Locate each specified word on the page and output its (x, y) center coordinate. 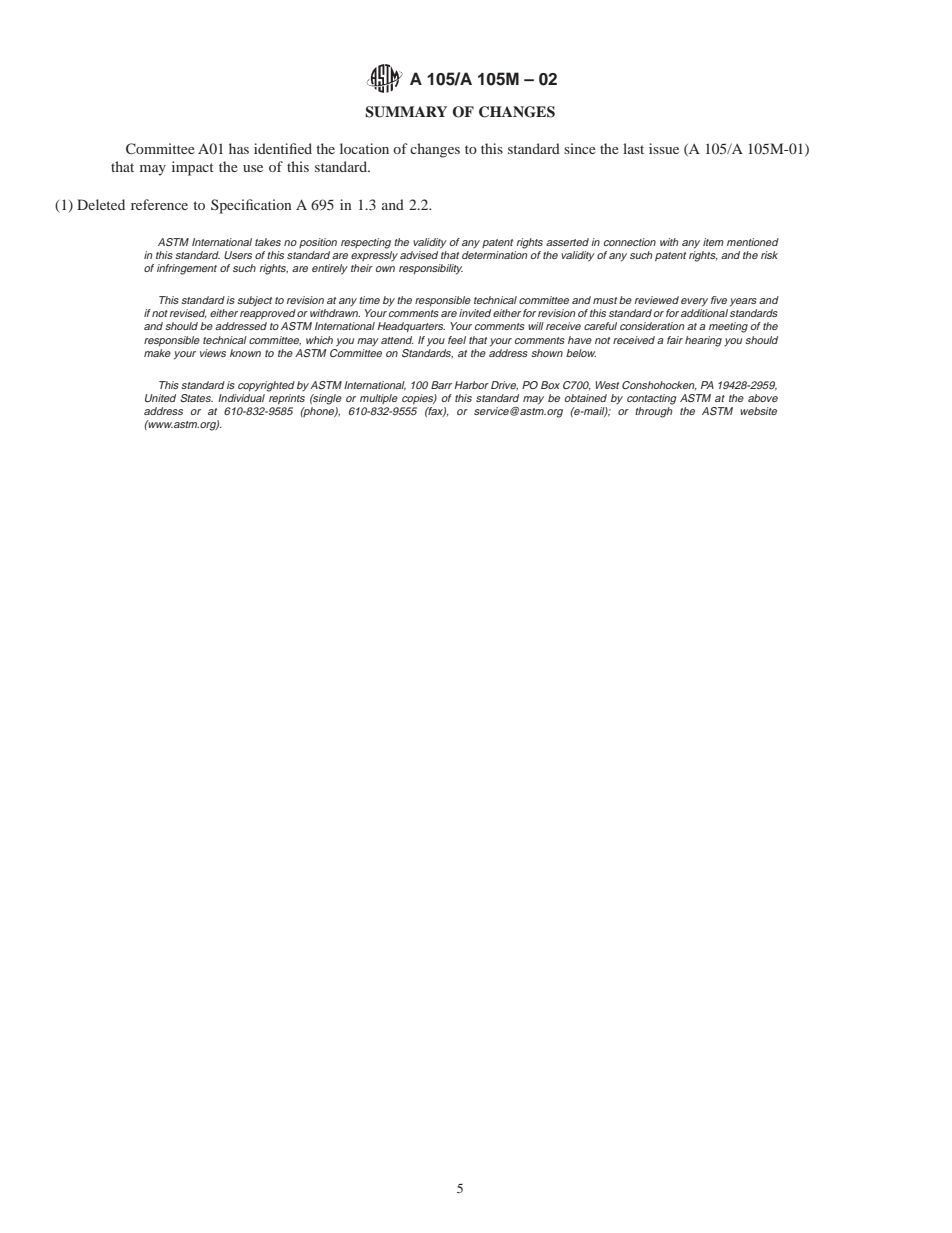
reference (159, 204)
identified (283, 148)
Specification (251, 206)
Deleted (101, 204)
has (239, 148)
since (580, 148)
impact (193, 168)
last (633, 148)
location (364, 148)
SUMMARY (406, 112)
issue (664, 148)
